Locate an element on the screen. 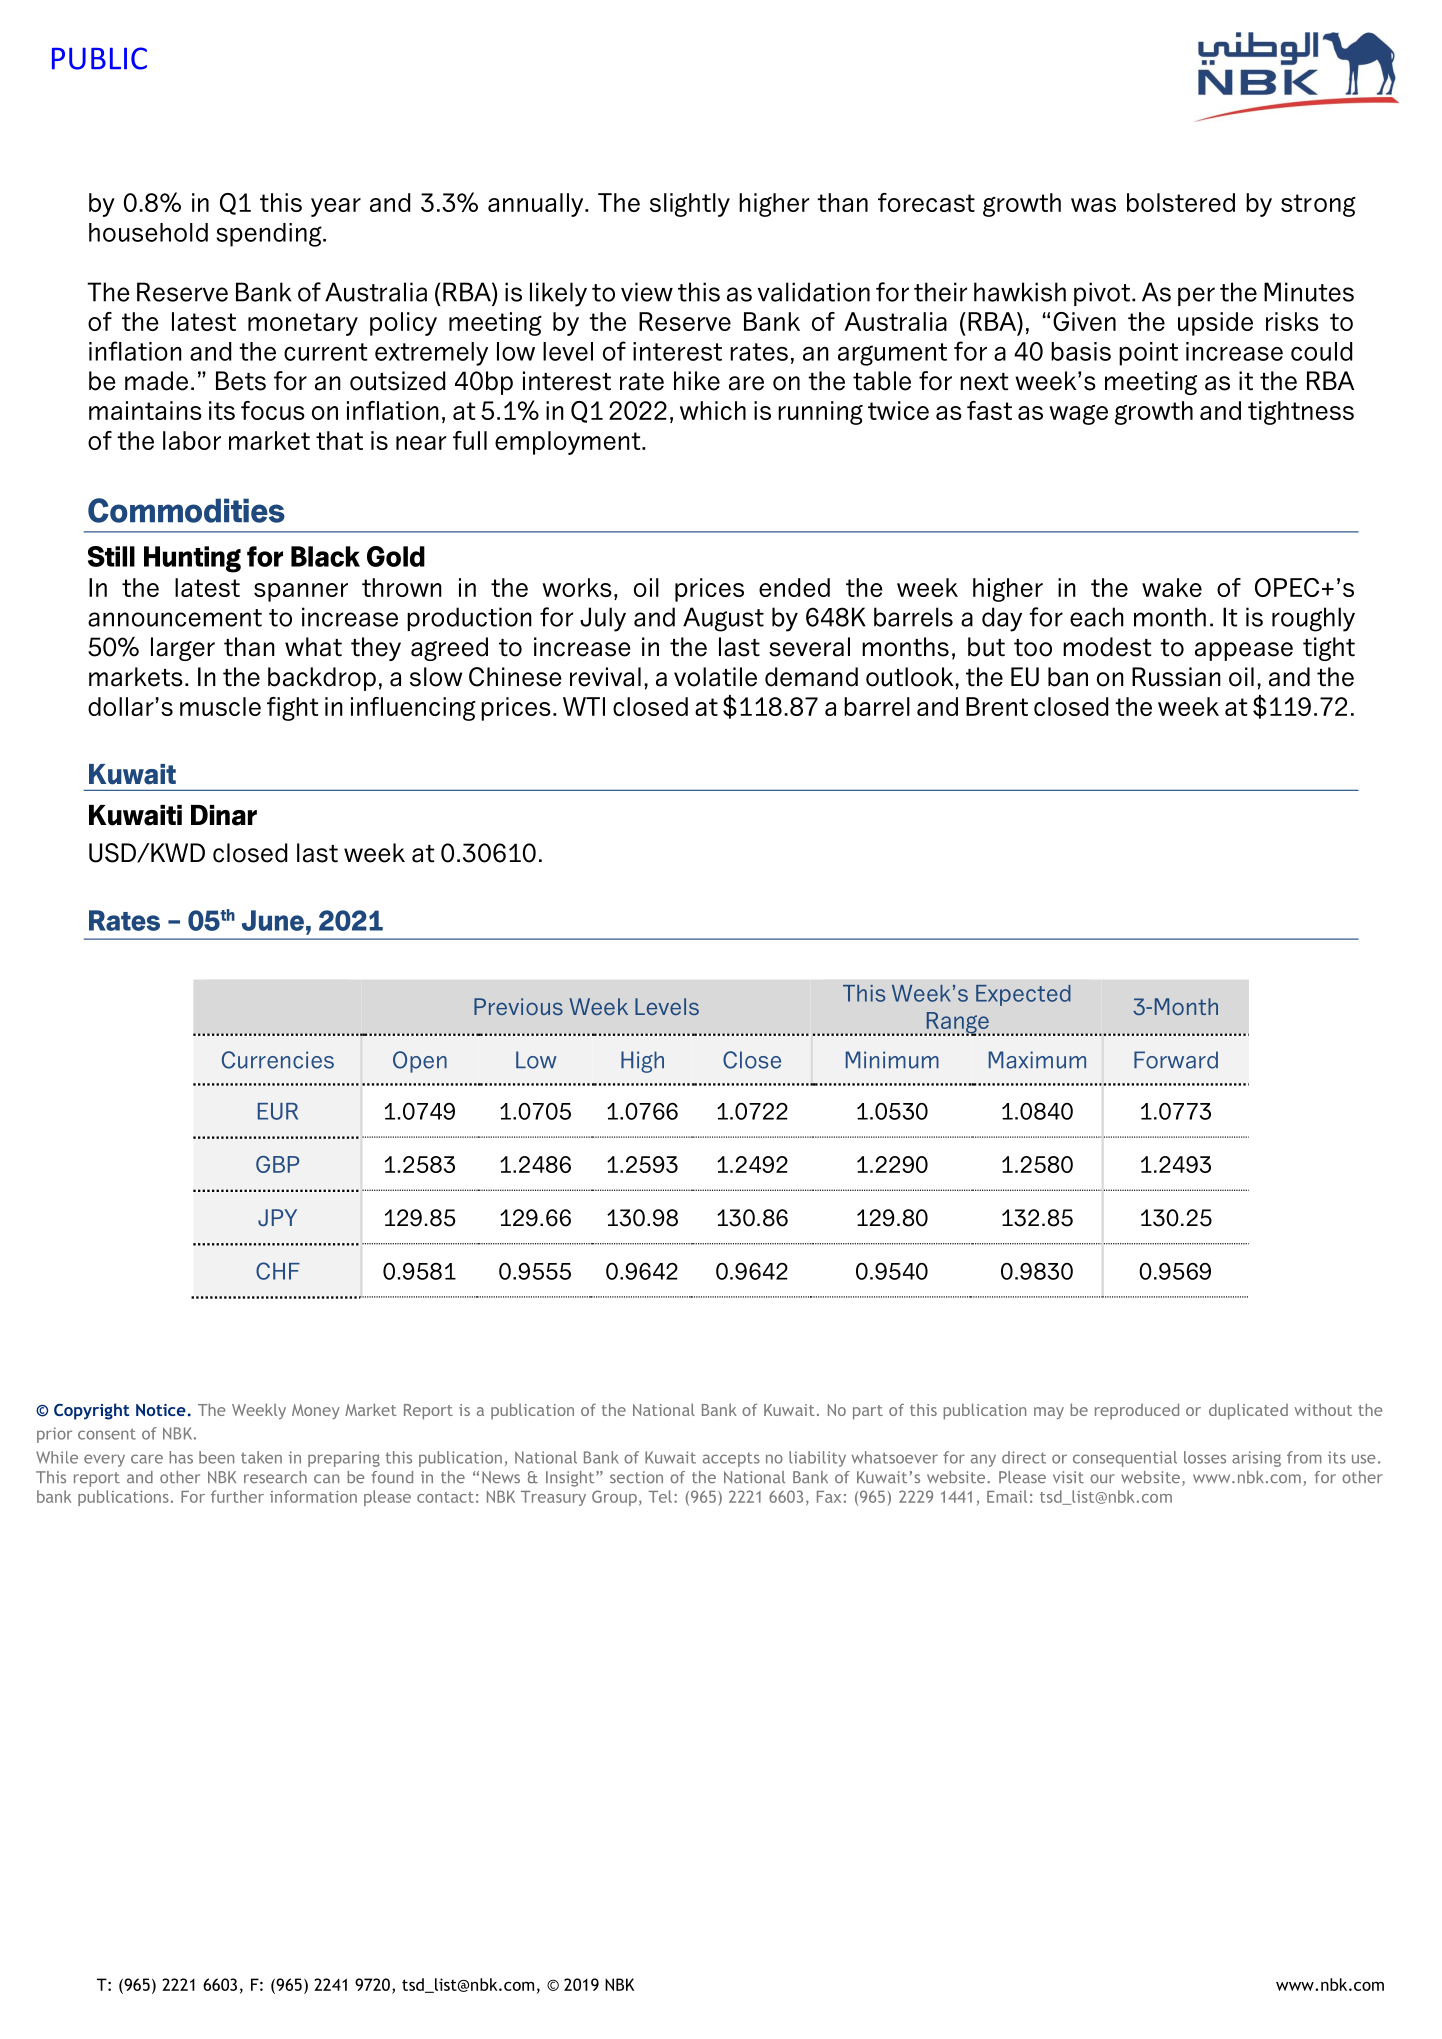  household is located at coordinates (148, 232).
